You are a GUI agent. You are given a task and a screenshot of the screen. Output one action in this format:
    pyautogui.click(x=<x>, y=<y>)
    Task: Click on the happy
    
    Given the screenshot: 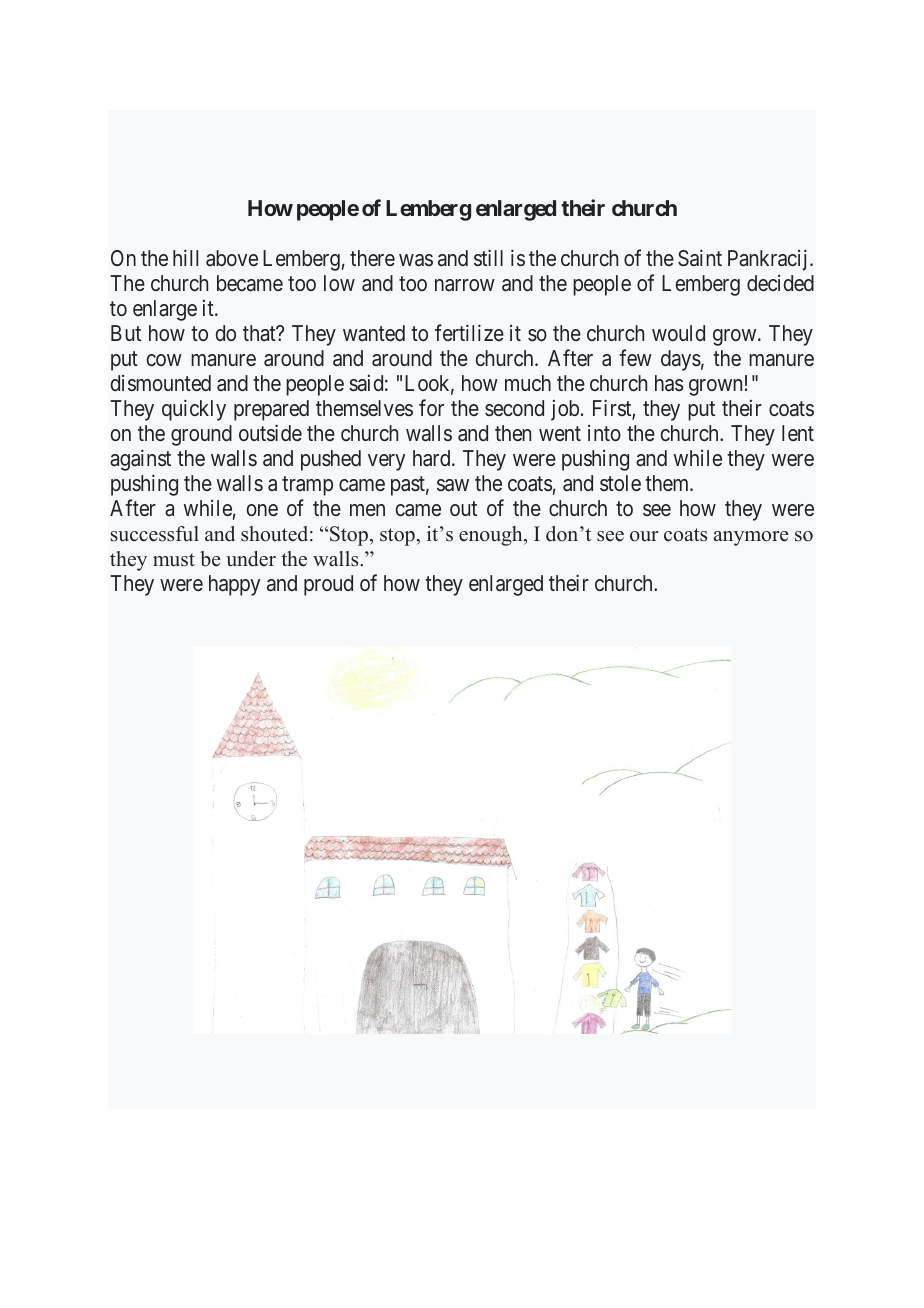 What is the action you would take?
    pyautogui.click(x=234, y=585)
